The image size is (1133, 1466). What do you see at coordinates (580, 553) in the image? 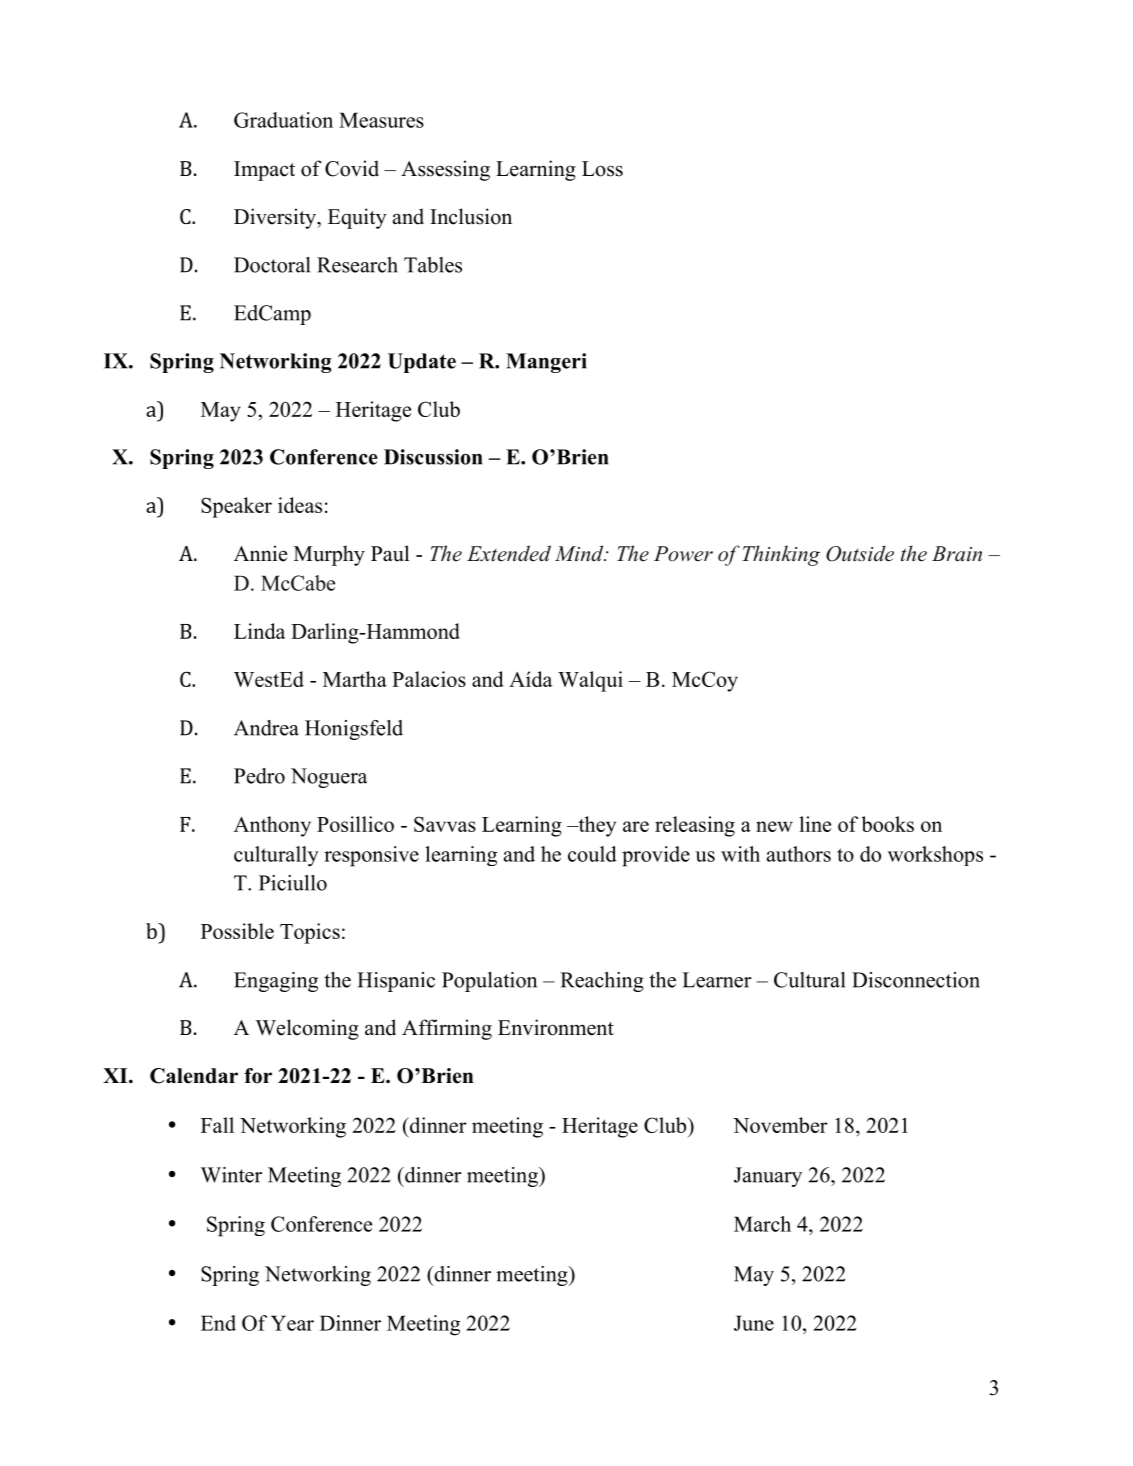
I see `Mind` at bounding box center [580, 553].
